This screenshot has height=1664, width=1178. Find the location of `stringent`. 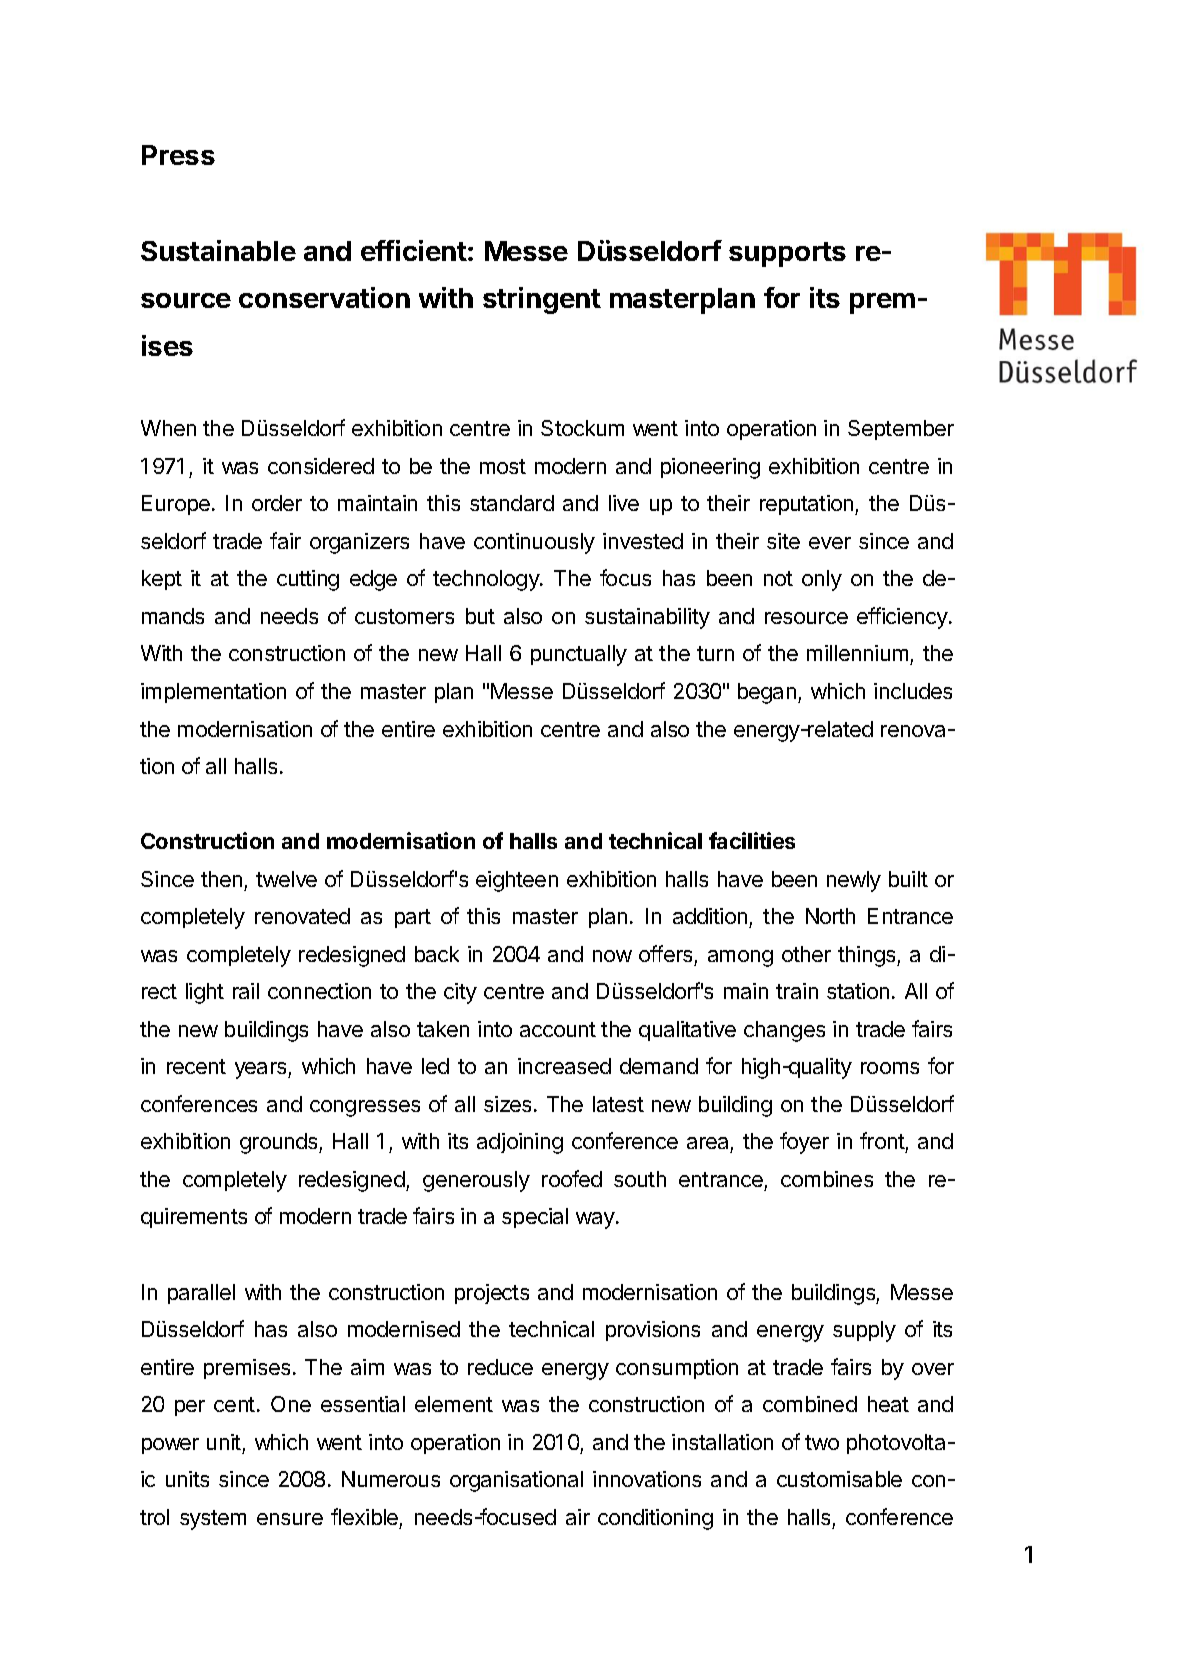

stringent is located at coordinates (542, 300).
